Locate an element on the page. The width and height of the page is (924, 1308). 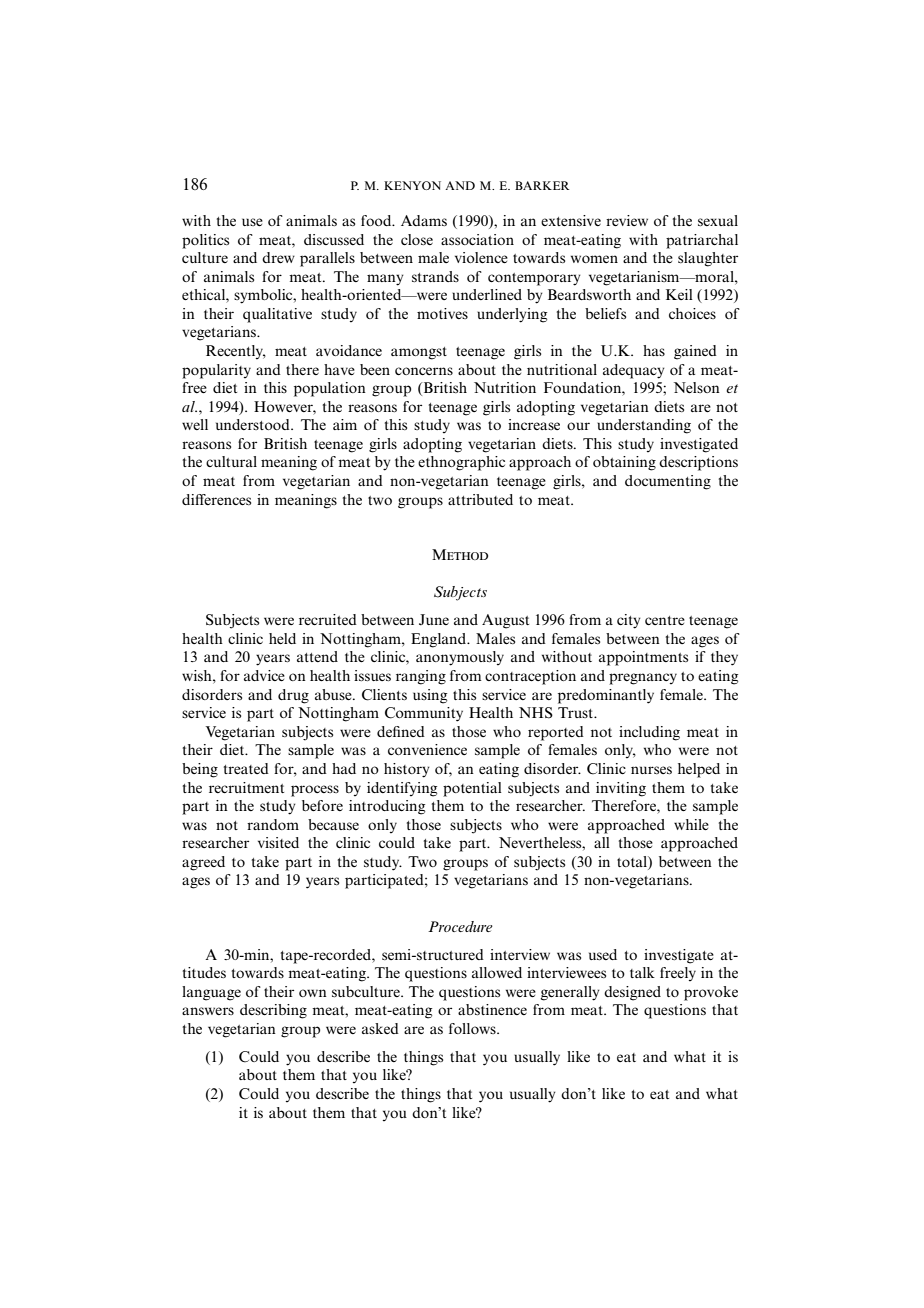
Adams is located at coordinates (424, 220).
